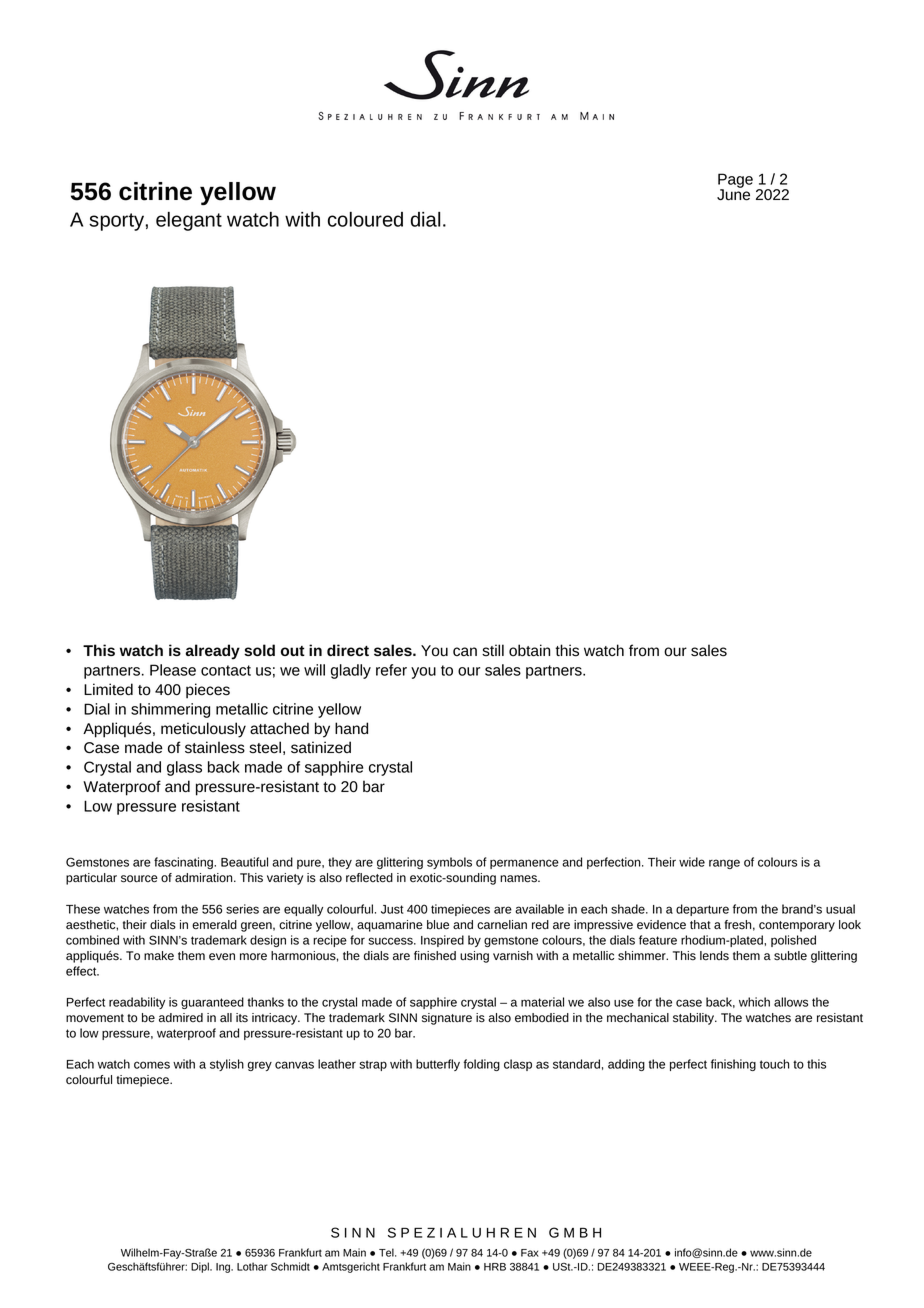 The width and height of the screenshot is (924, 1308). What do you see at coordinates (189, 221) in the screenshot?
I see `elegant` at bounding box center [189, 221].
